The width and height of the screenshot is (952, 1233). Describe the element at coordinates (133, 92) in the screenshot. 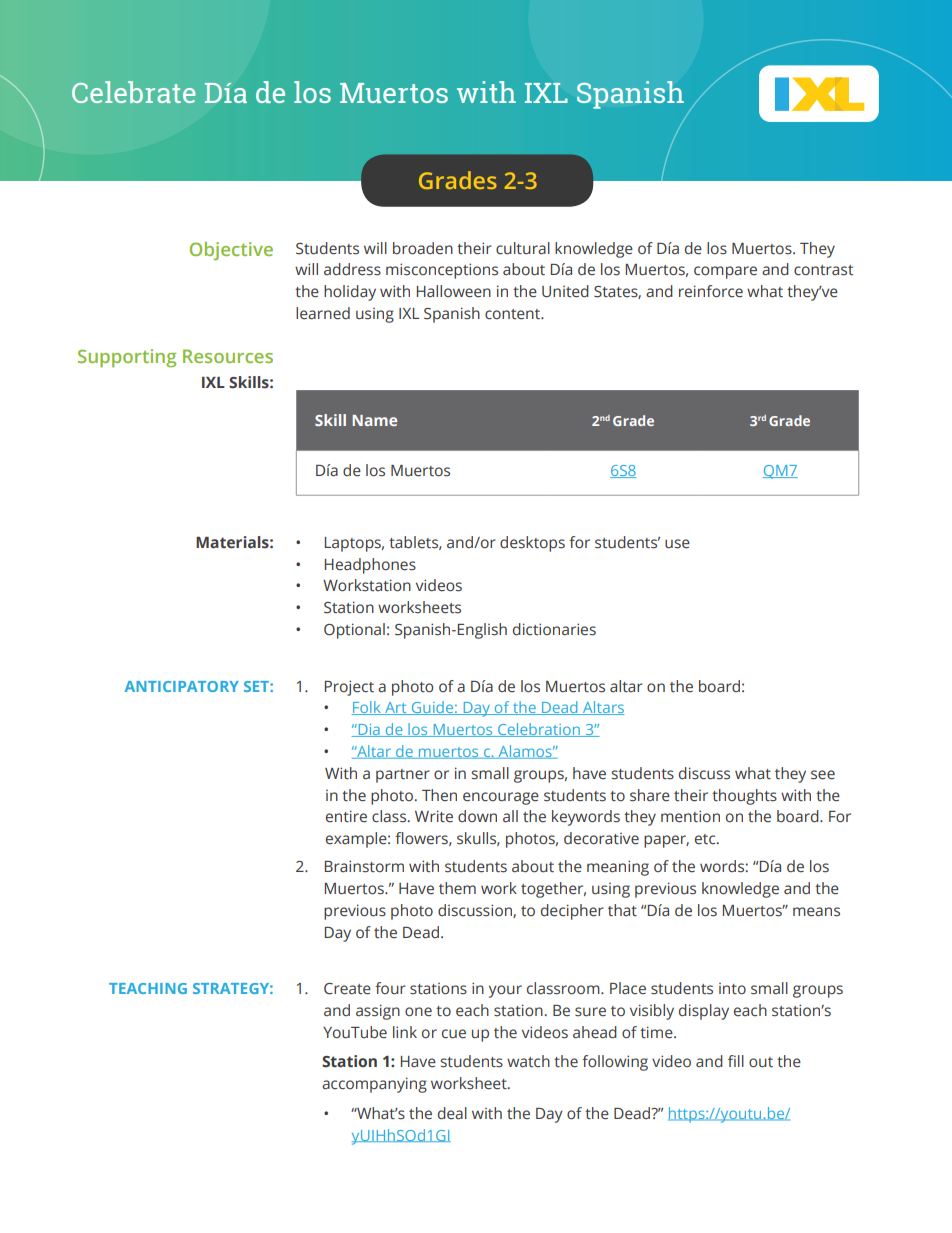

I see `Celebrate` at that location.
